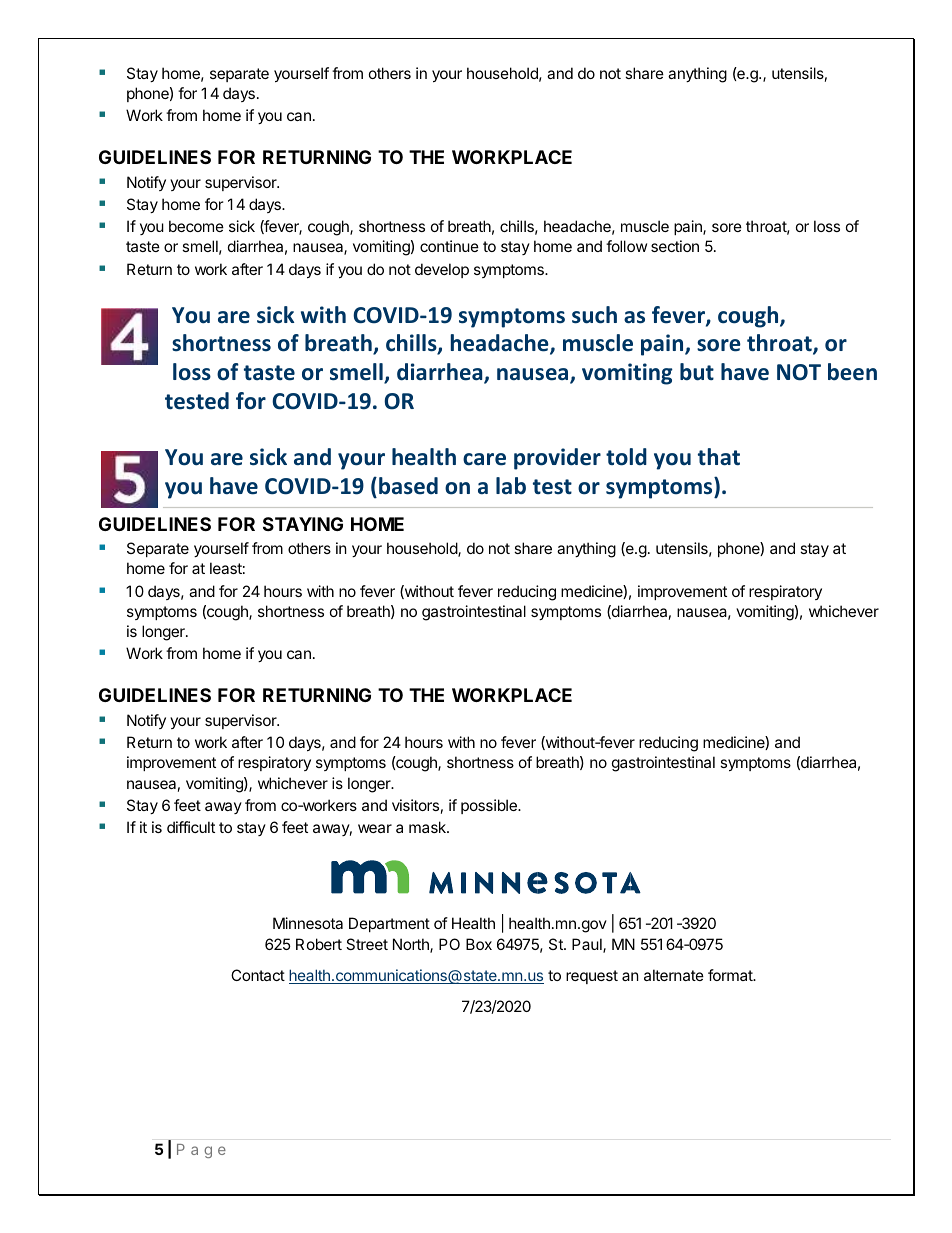 The height and width of the screenshot is (1233, 952). I want to click on difficult, so click(191, 827).
